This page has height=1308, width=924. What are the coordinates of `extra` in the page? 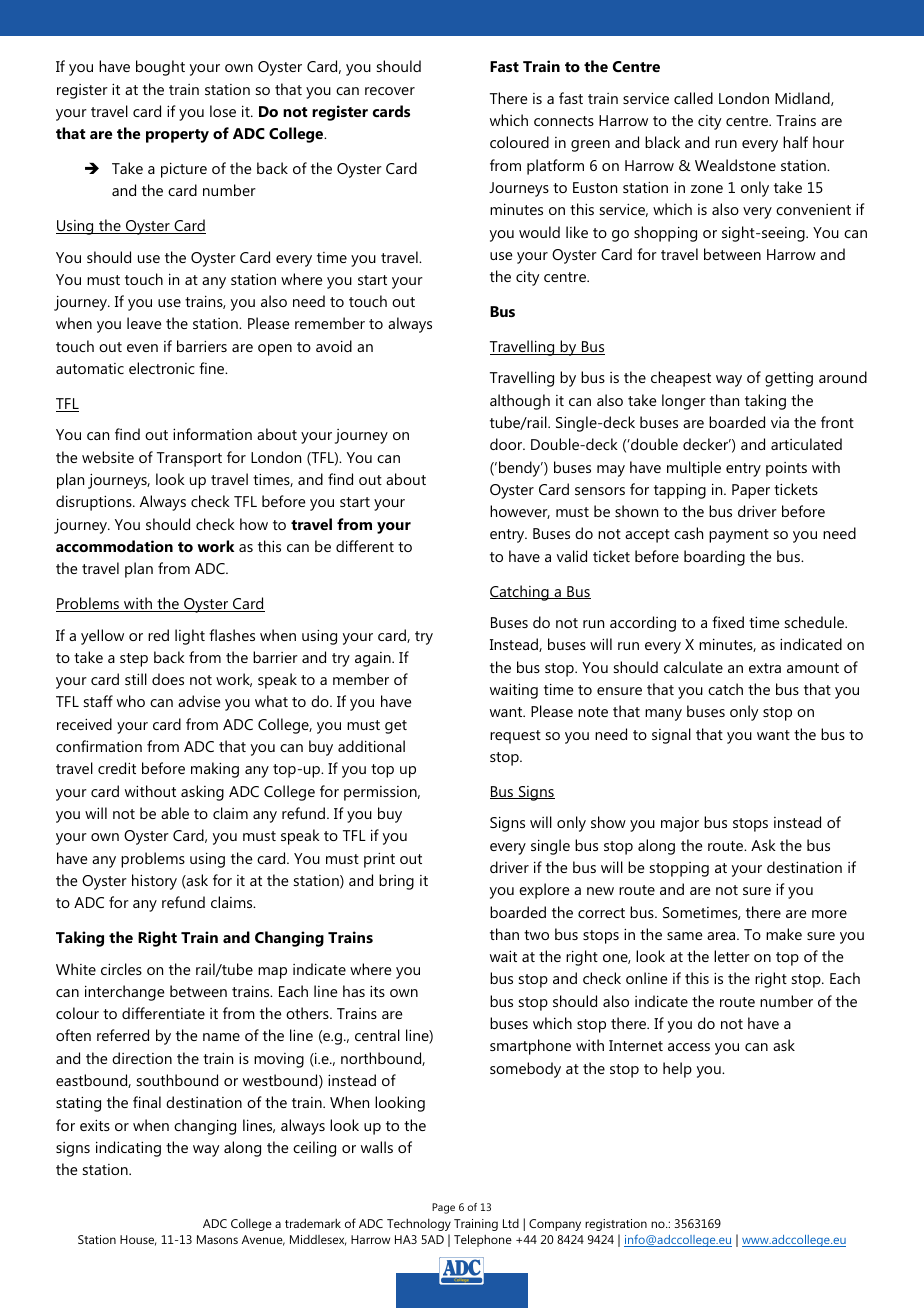 It's located at (765, 668).
